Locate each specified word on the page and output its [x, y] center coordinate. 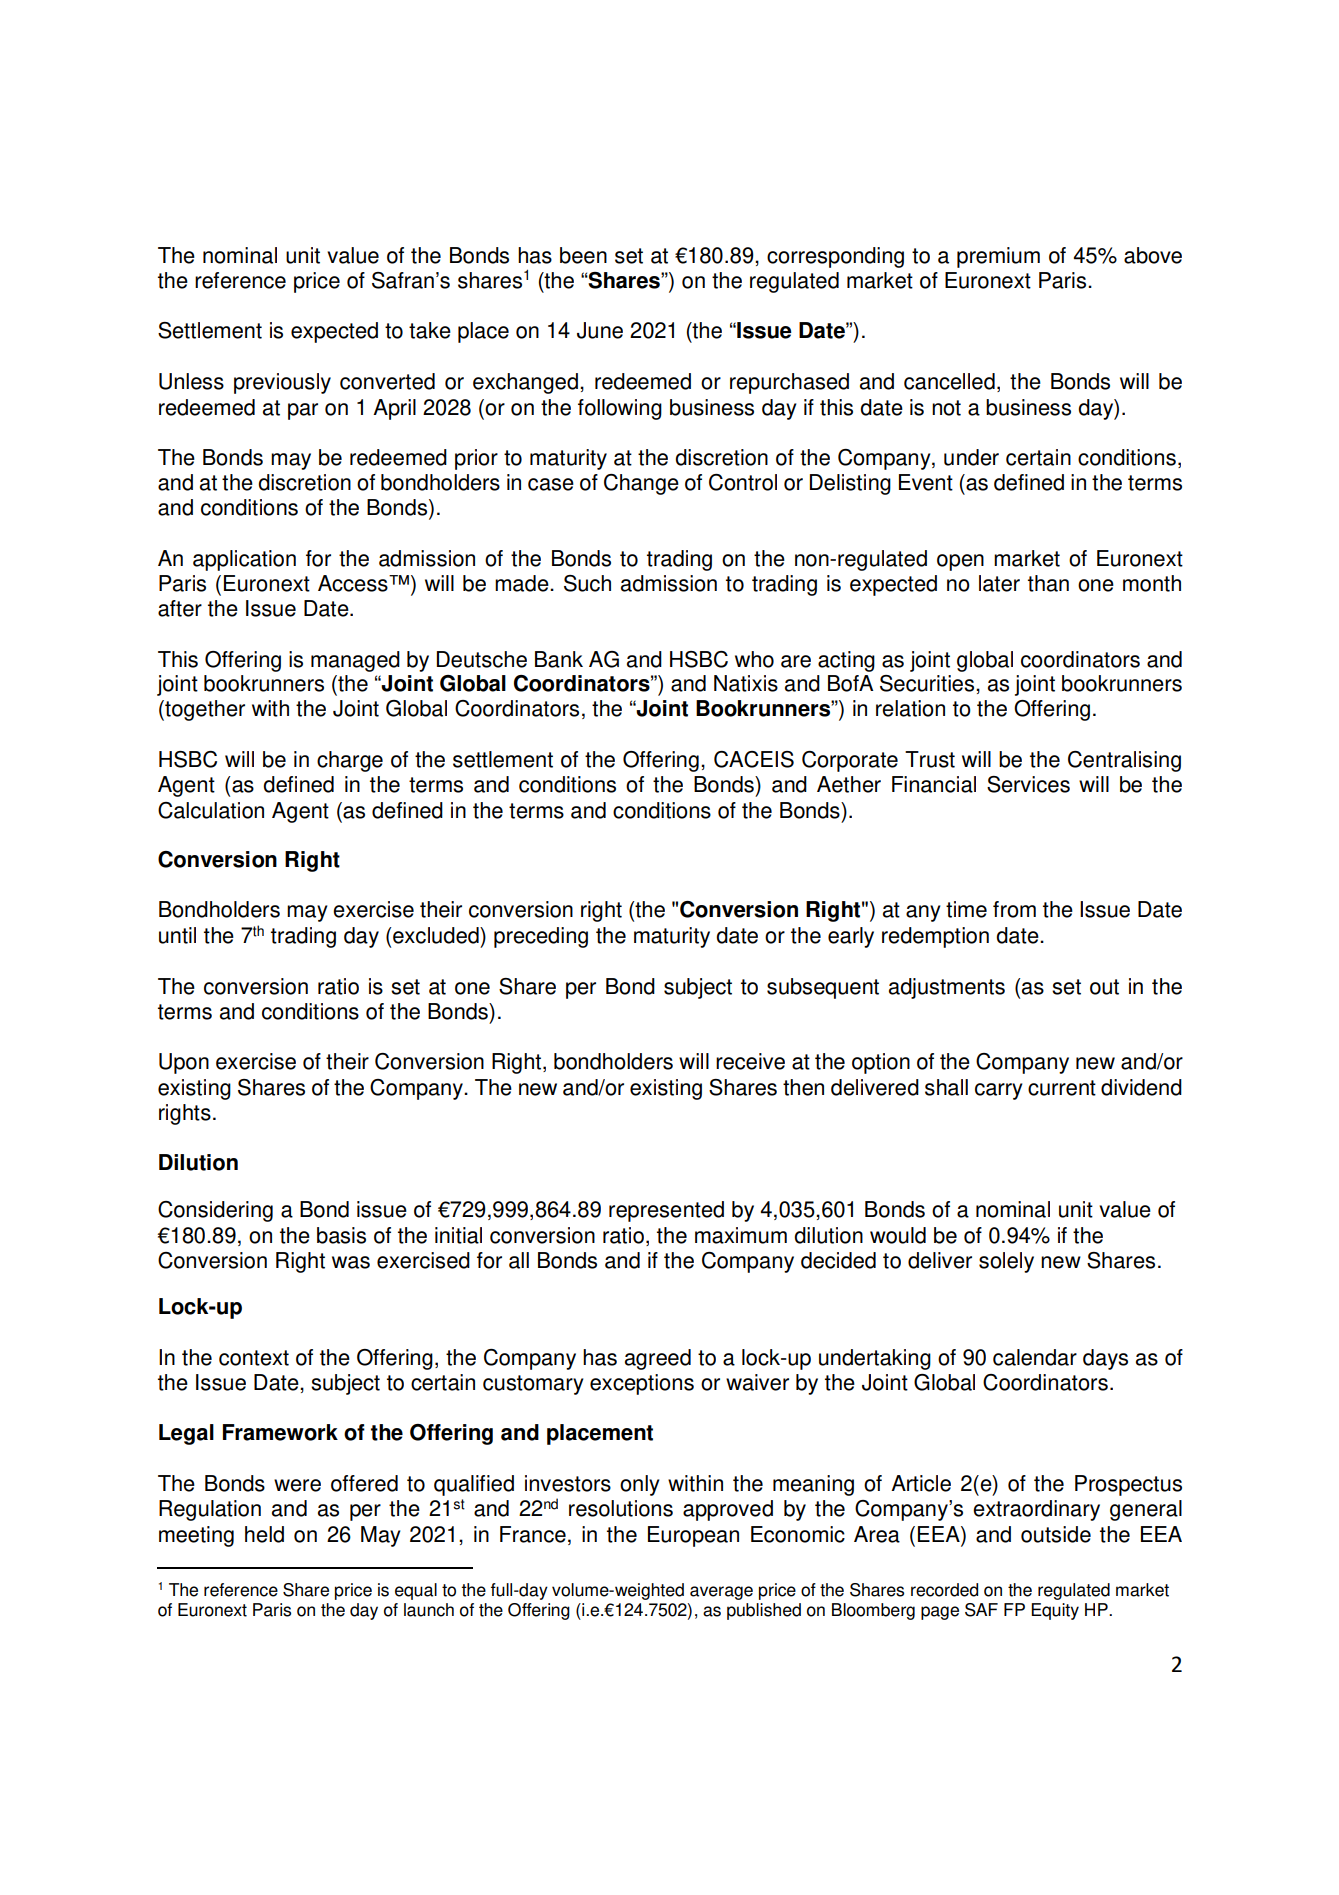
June [600, 330]
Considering [215, 1211]
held [264, 1534]
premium [998, 257]
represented [666, 1211]
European [693, 1536]
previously [282, 383]
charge [350, 761]
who [754, 659]
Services [1028, 784]
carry [999, 1091]
